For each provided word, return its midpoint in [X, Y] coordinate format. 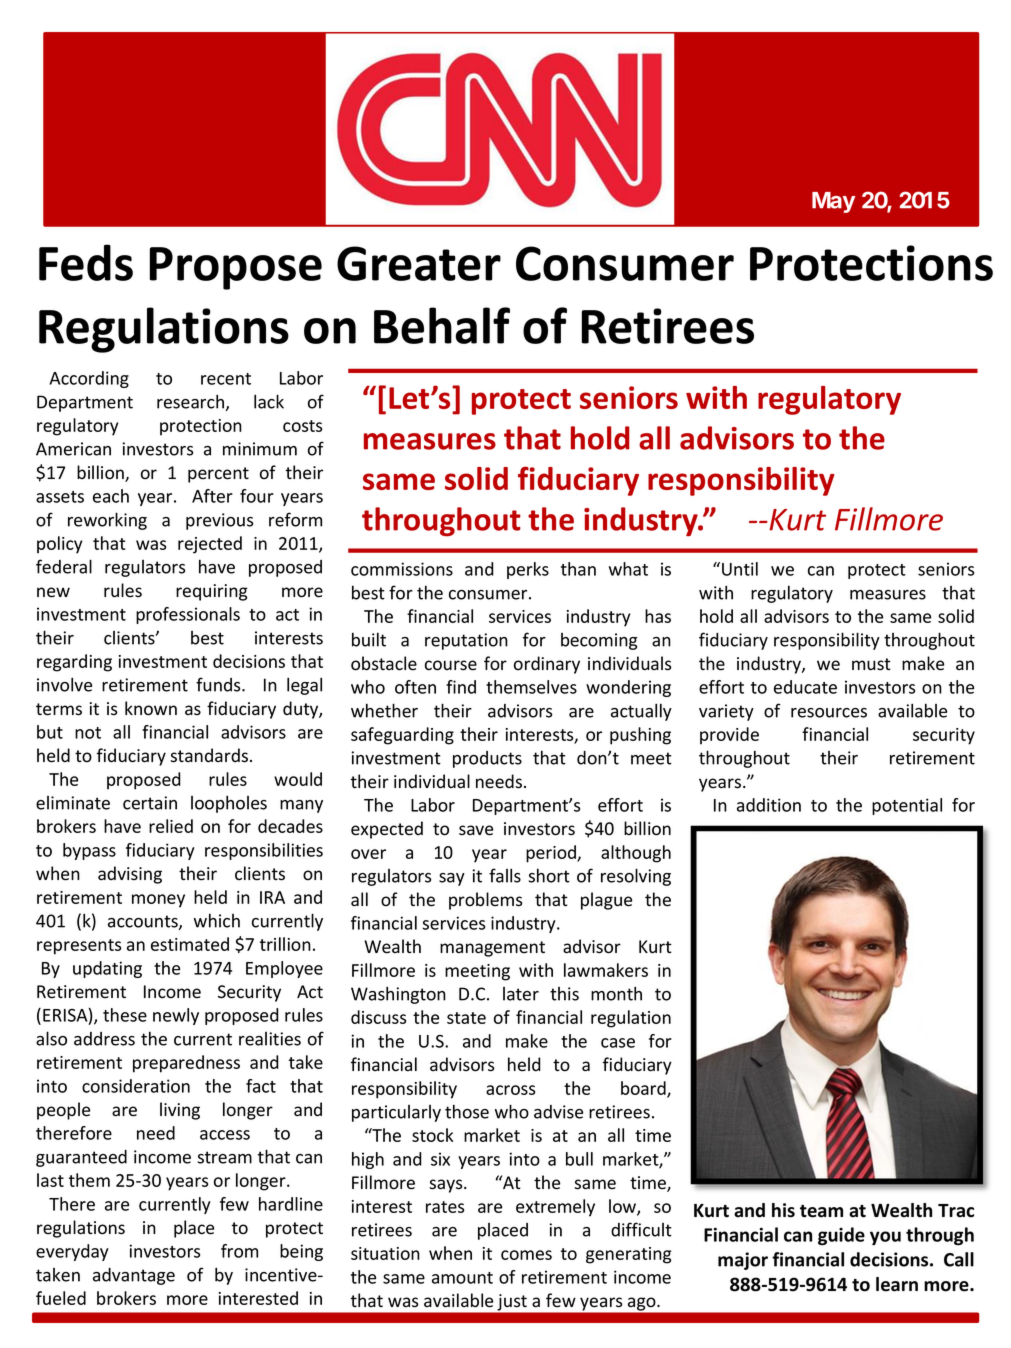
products [487, 759]
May [833, 202]
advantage [134, 1276]
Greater [419, 263]
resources [829, 713]
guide [841, 1236]
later [521, 994]
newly [176, 1016]
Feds [86, 262]
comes [526, 1255]
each [111, 496]
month [616, 993]
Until [740, 569]
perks [528, 570]
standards [210, 755]
